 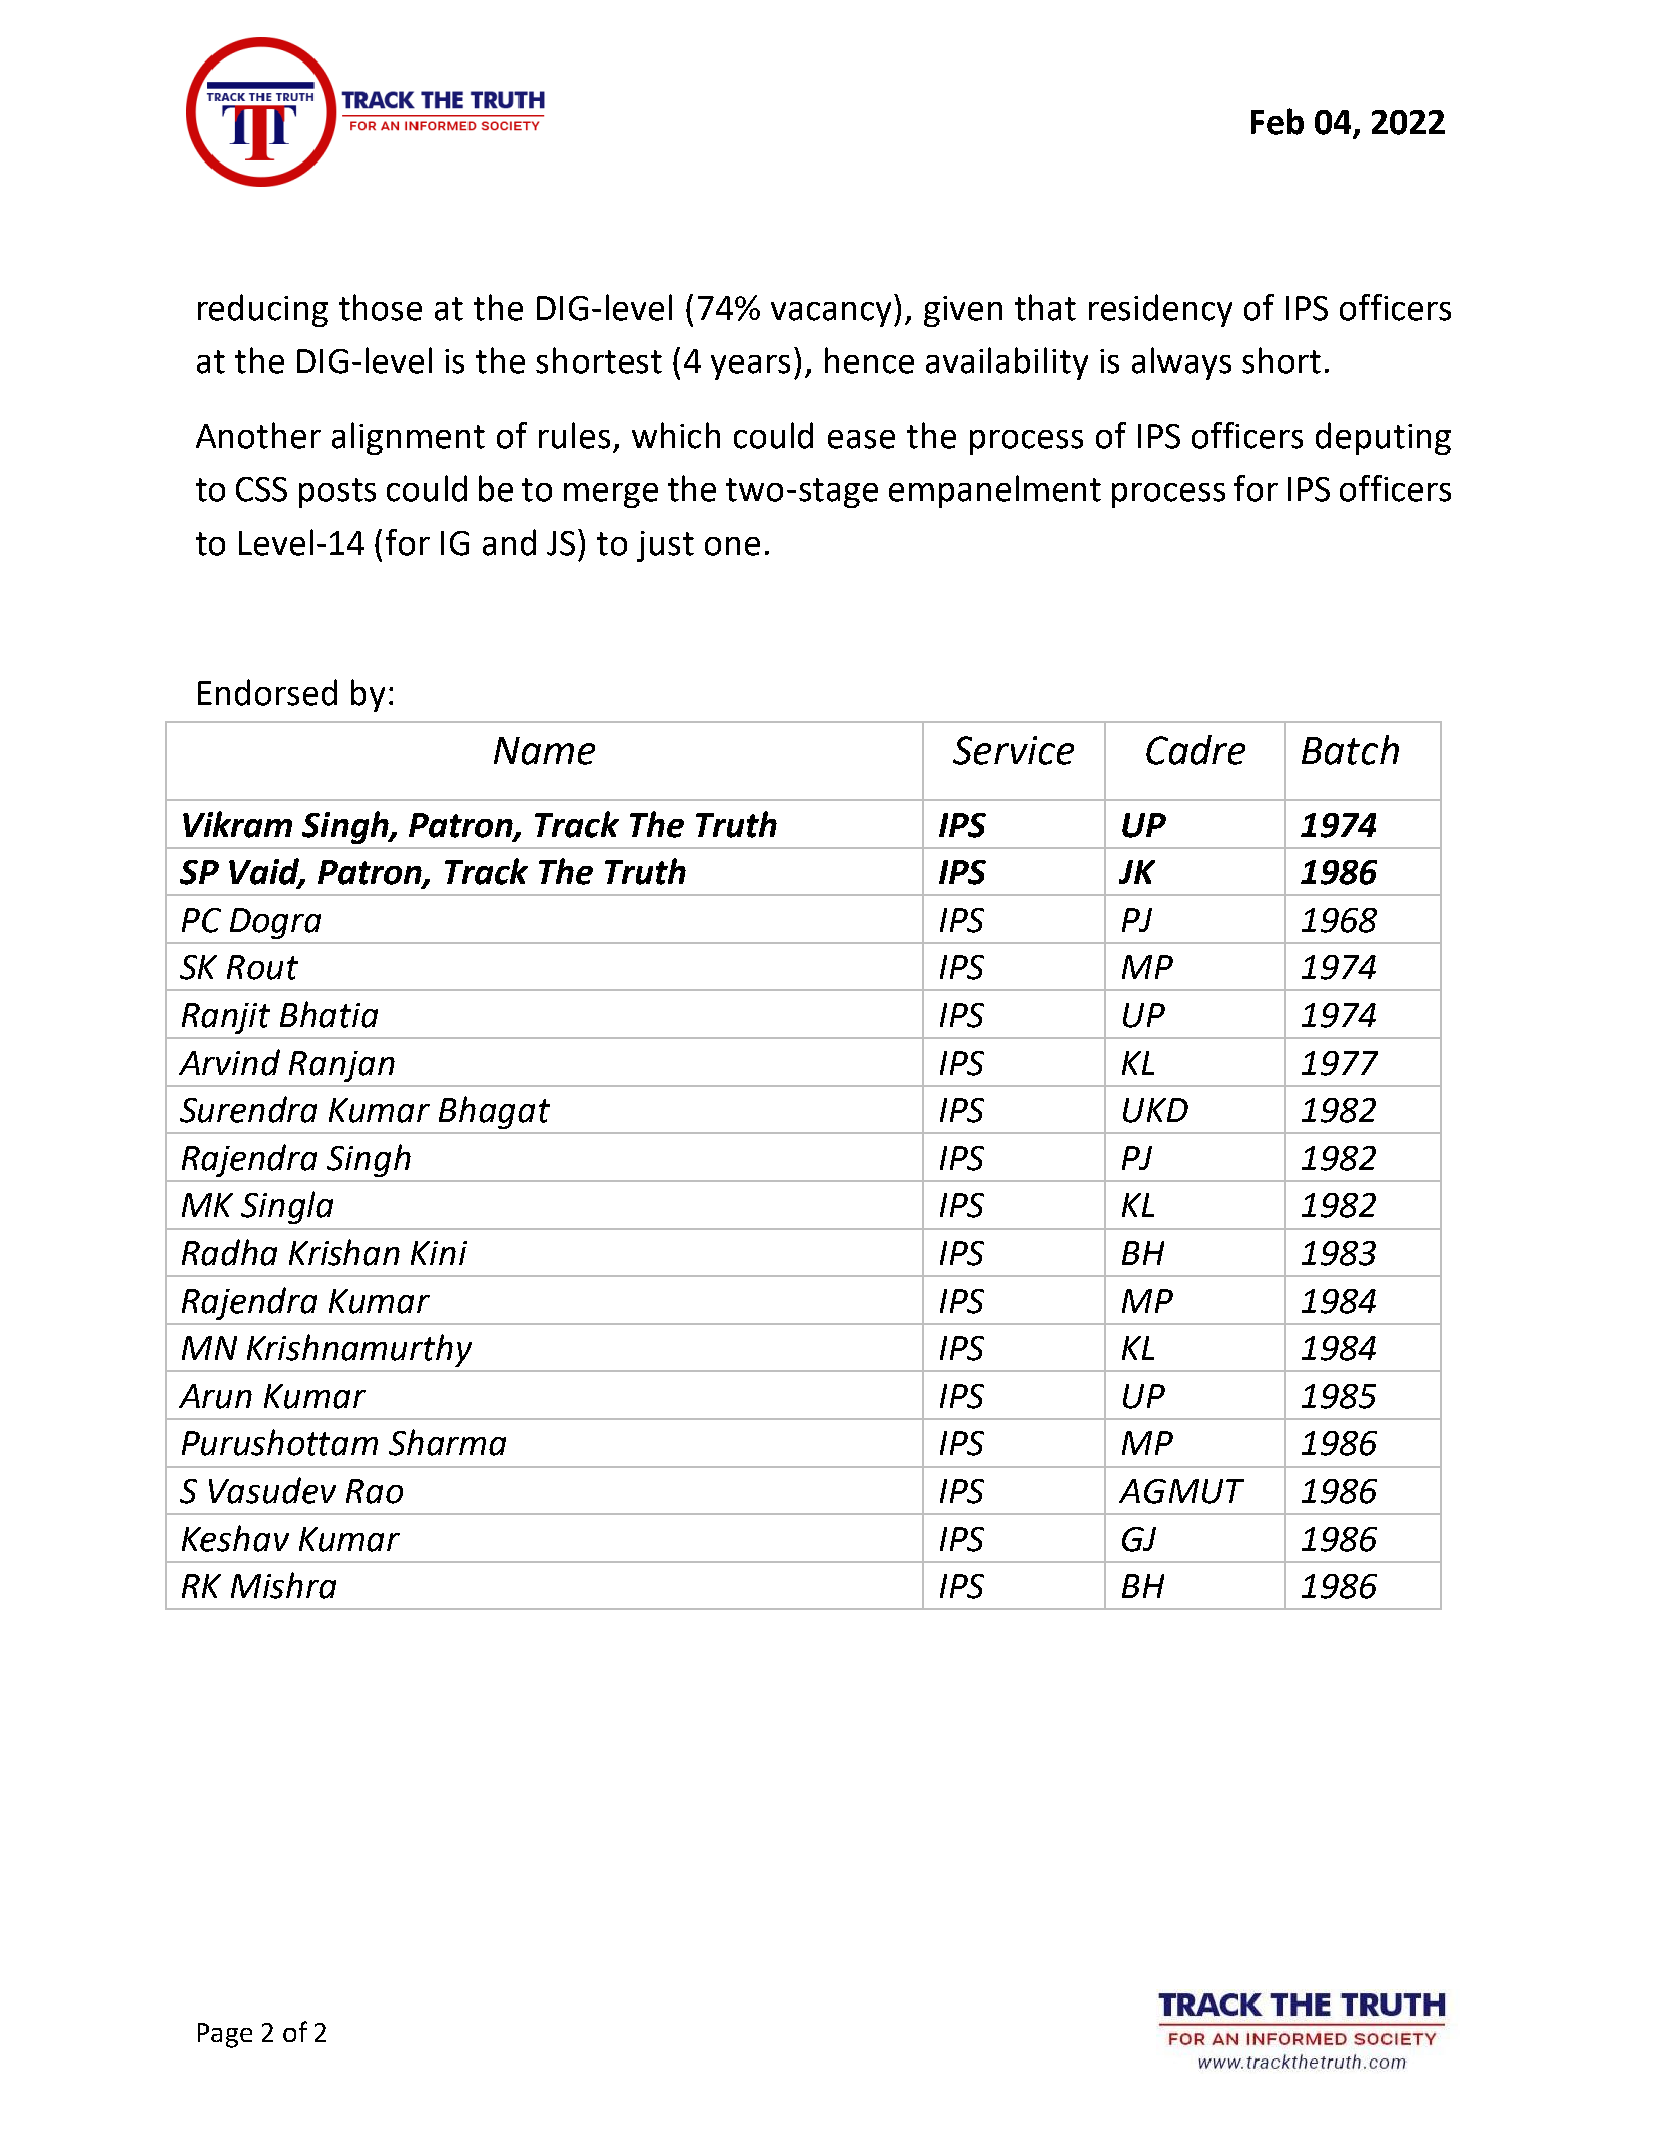 What do you see at coordinates (1277, 121) in the screenshot?
I see `Feb` at bounding box center [1277, 121].
